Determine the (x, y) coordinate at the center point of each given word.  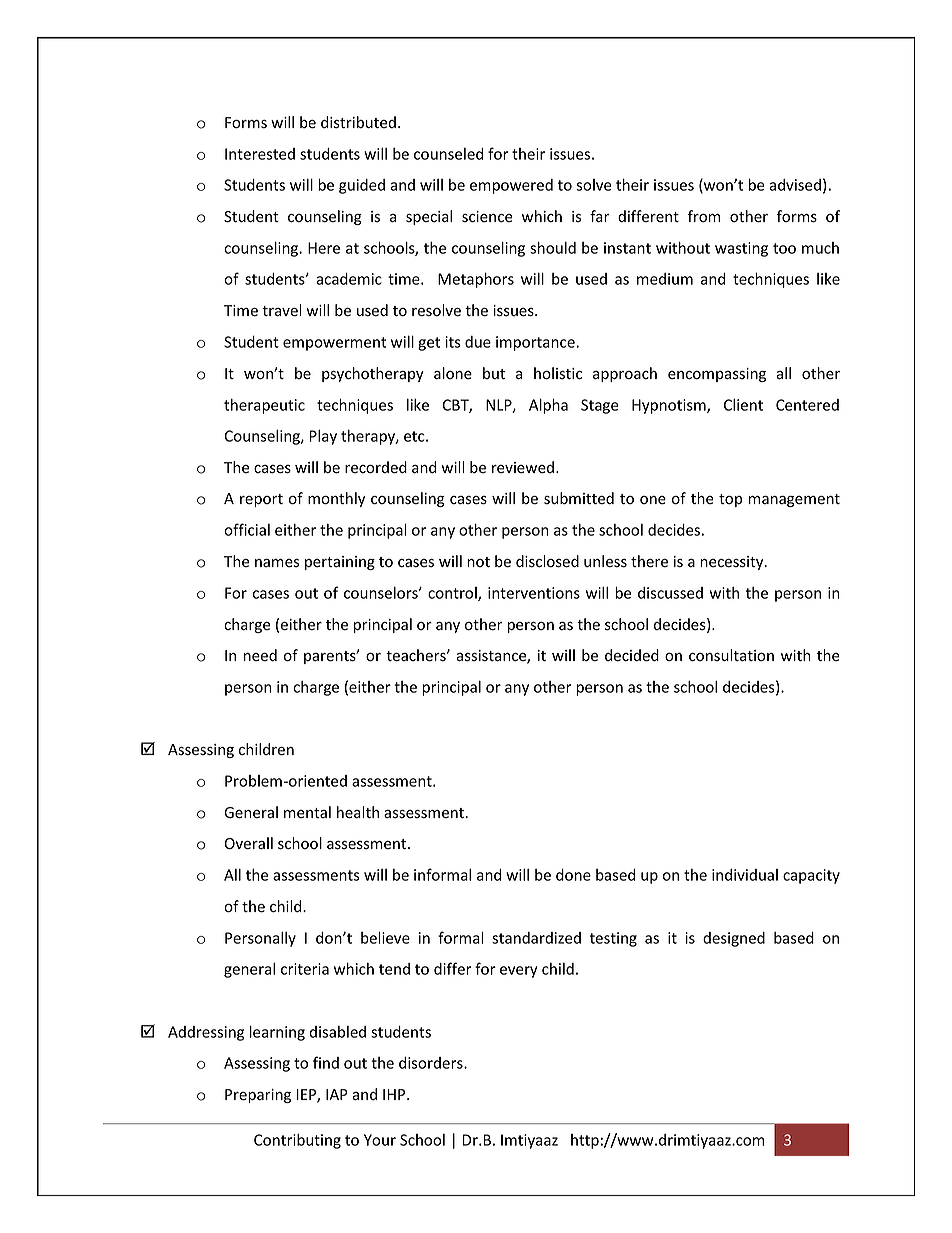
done (573, 875)
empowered (511, 186)
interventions (534, 593)
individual (745, 875)
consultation (731, 655)
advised (795, 185)
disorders (432, 1063)
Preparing (258, 1096)
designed (734, 939)
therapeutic (264, 406)
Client (743, 405)
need (260, 655)
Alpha (548, 406)
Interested (260, 154)
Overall (249, 843)
